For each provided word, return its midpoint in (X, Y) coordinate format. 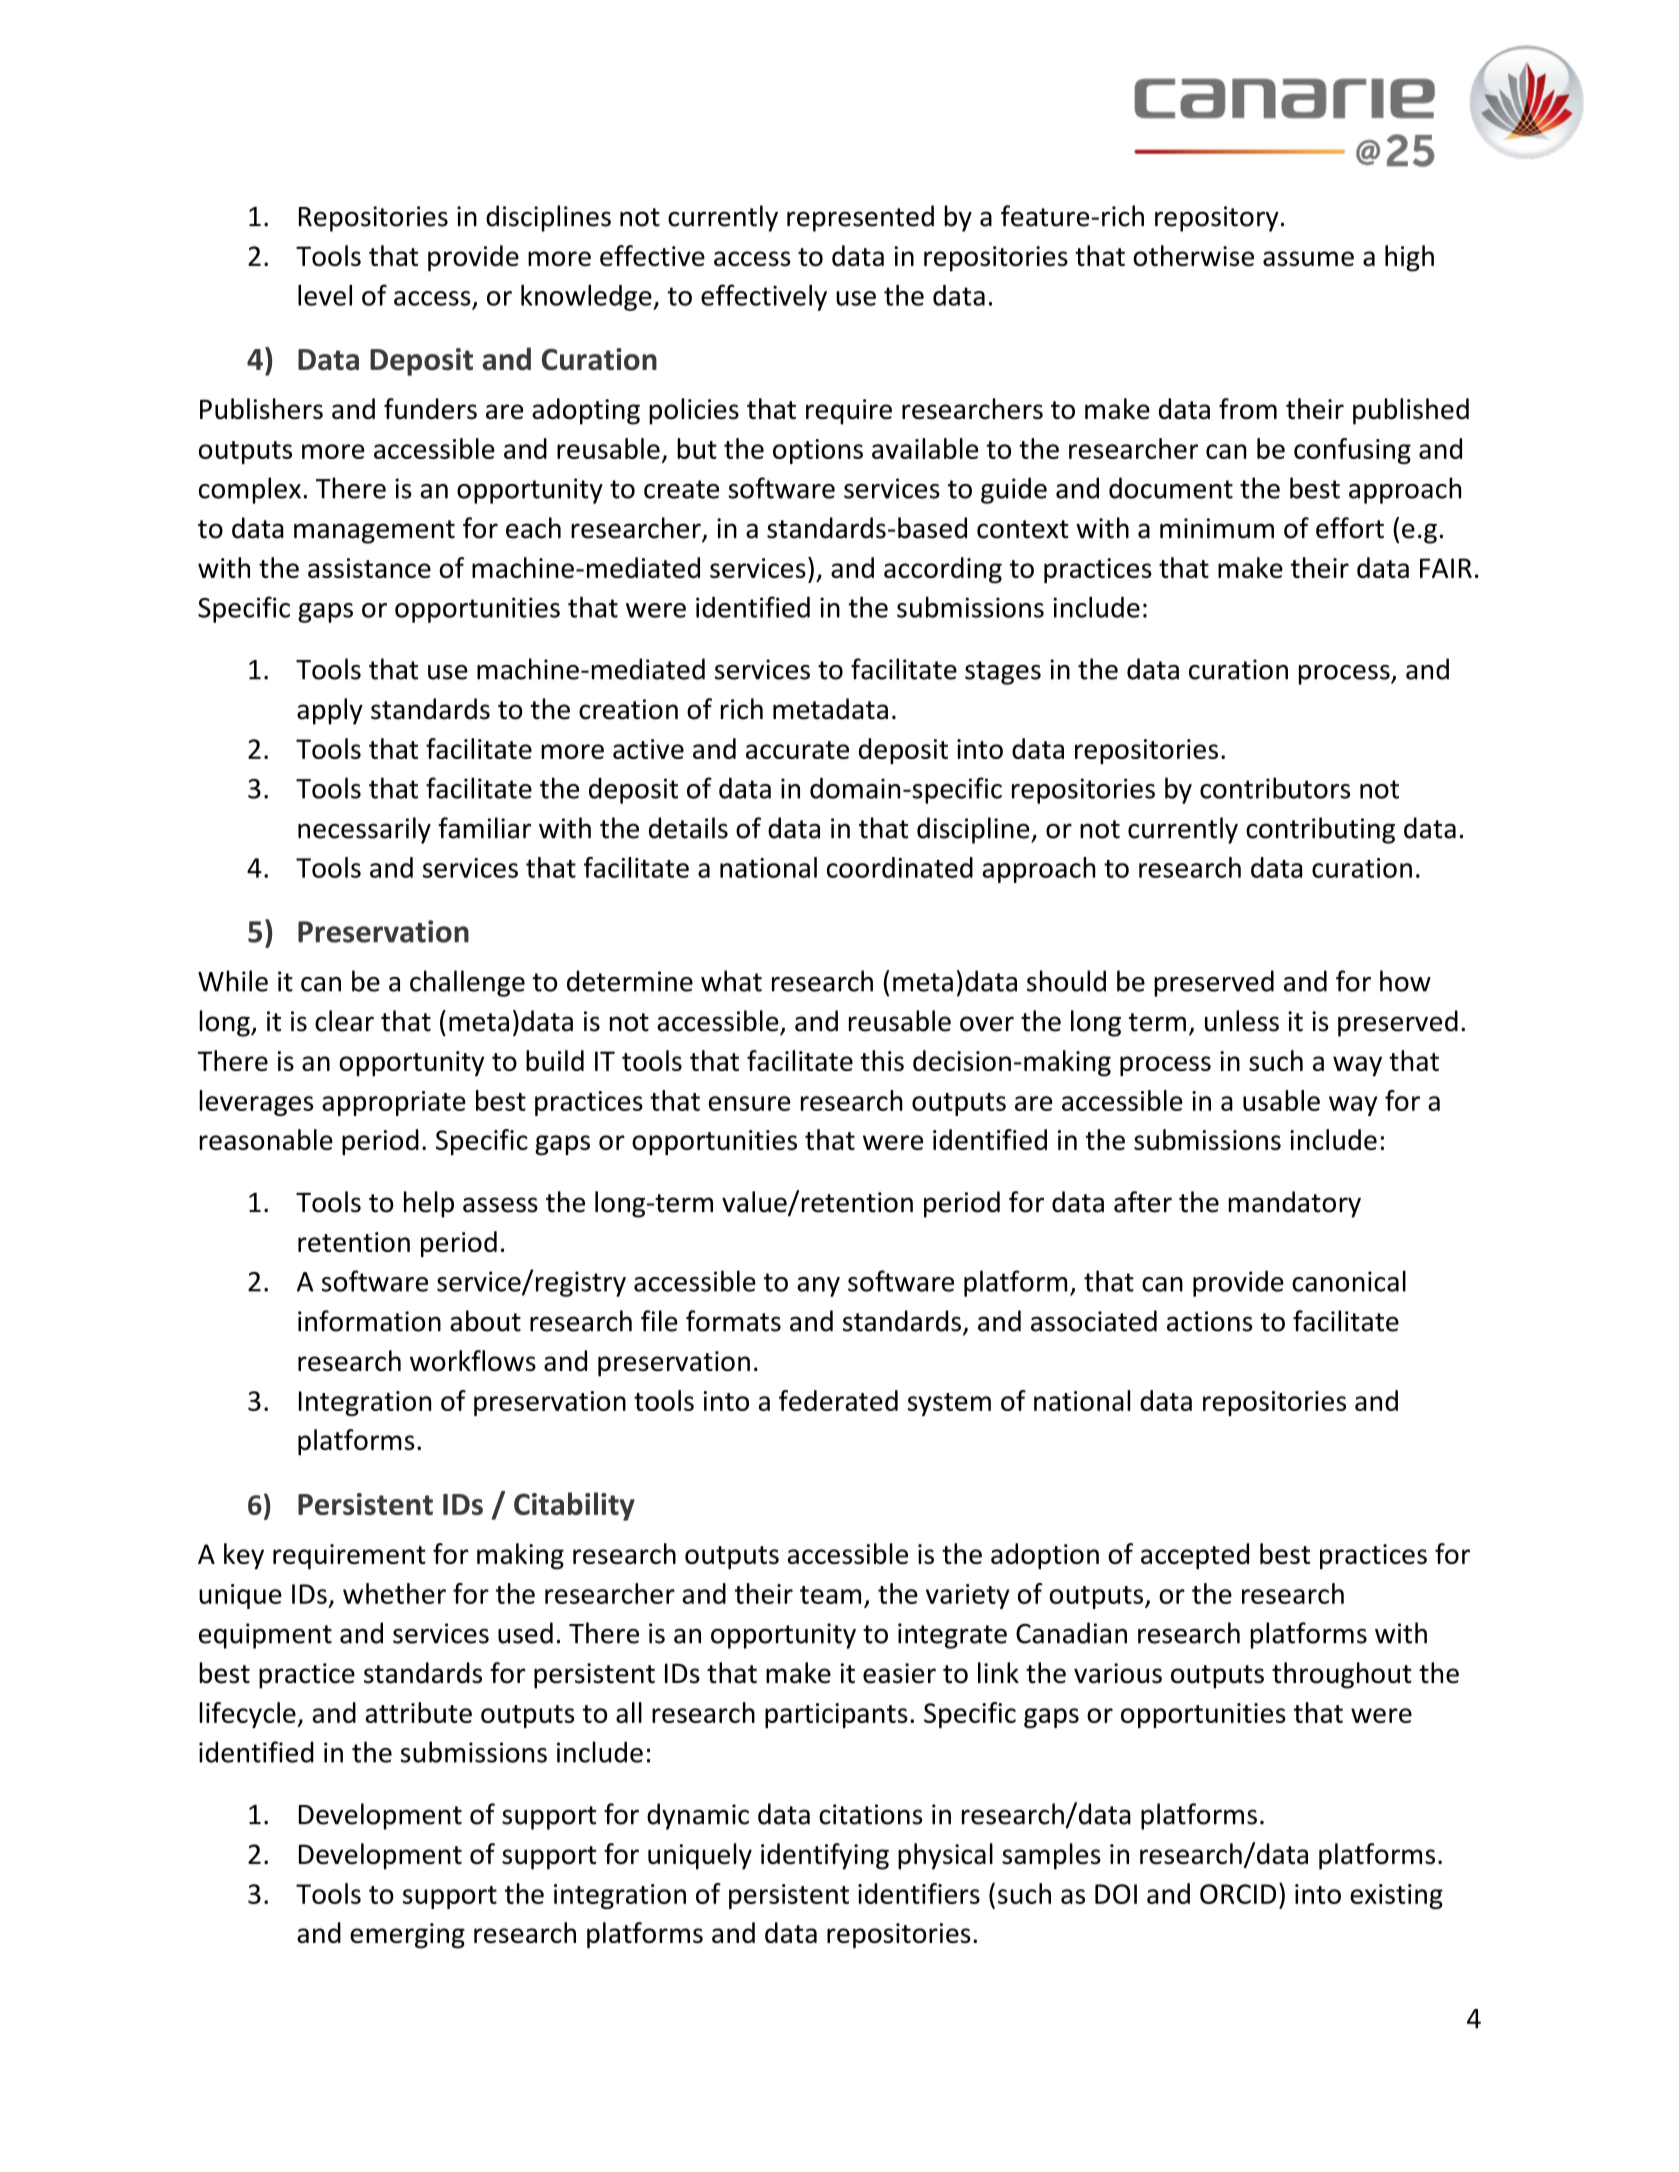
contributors (1275, 788)
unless (1242, 1021)
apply (330, 711)
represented (860, 218)
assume (1308, 258)
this (882, 1060)
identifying (825, 1856)
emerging (407, 1936)
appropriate (394, 1103)
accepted (1195, 1556)
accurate (797, 750)
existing (1396, 1896)
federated (838, 1400)
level (325, 295)
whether (394, 1593)
